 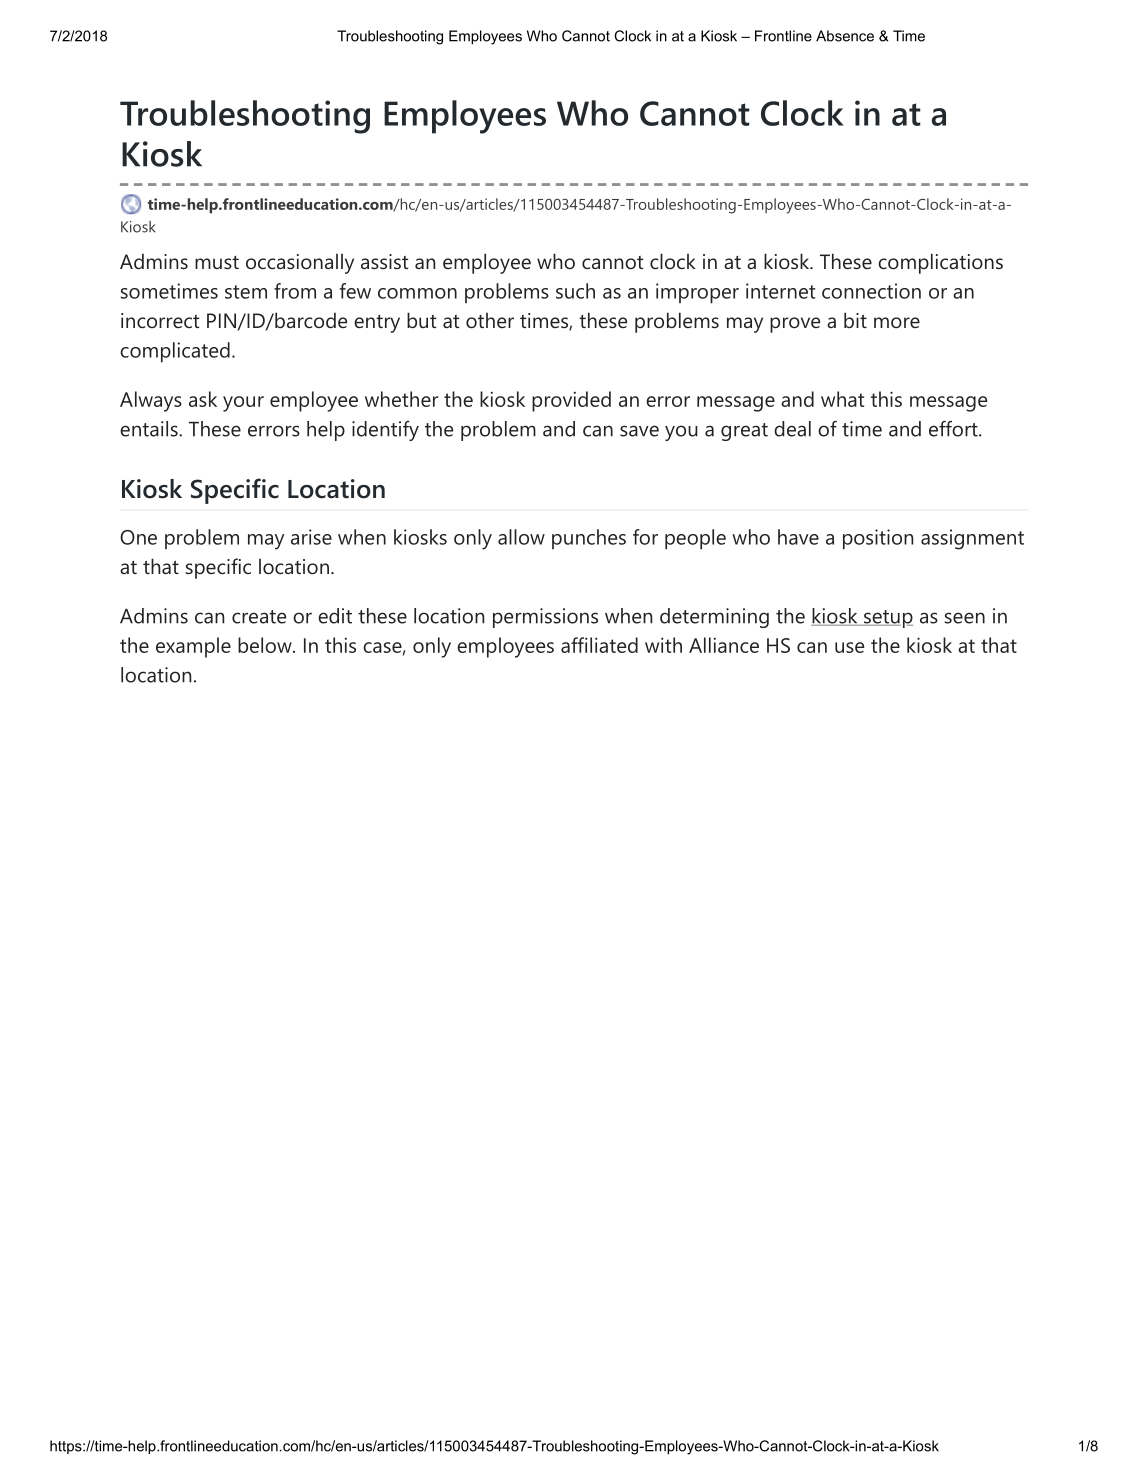 What do you see at coordinates (175, 352) in the screenshot?
I see `complicated` at bounding box center [175, 352].
